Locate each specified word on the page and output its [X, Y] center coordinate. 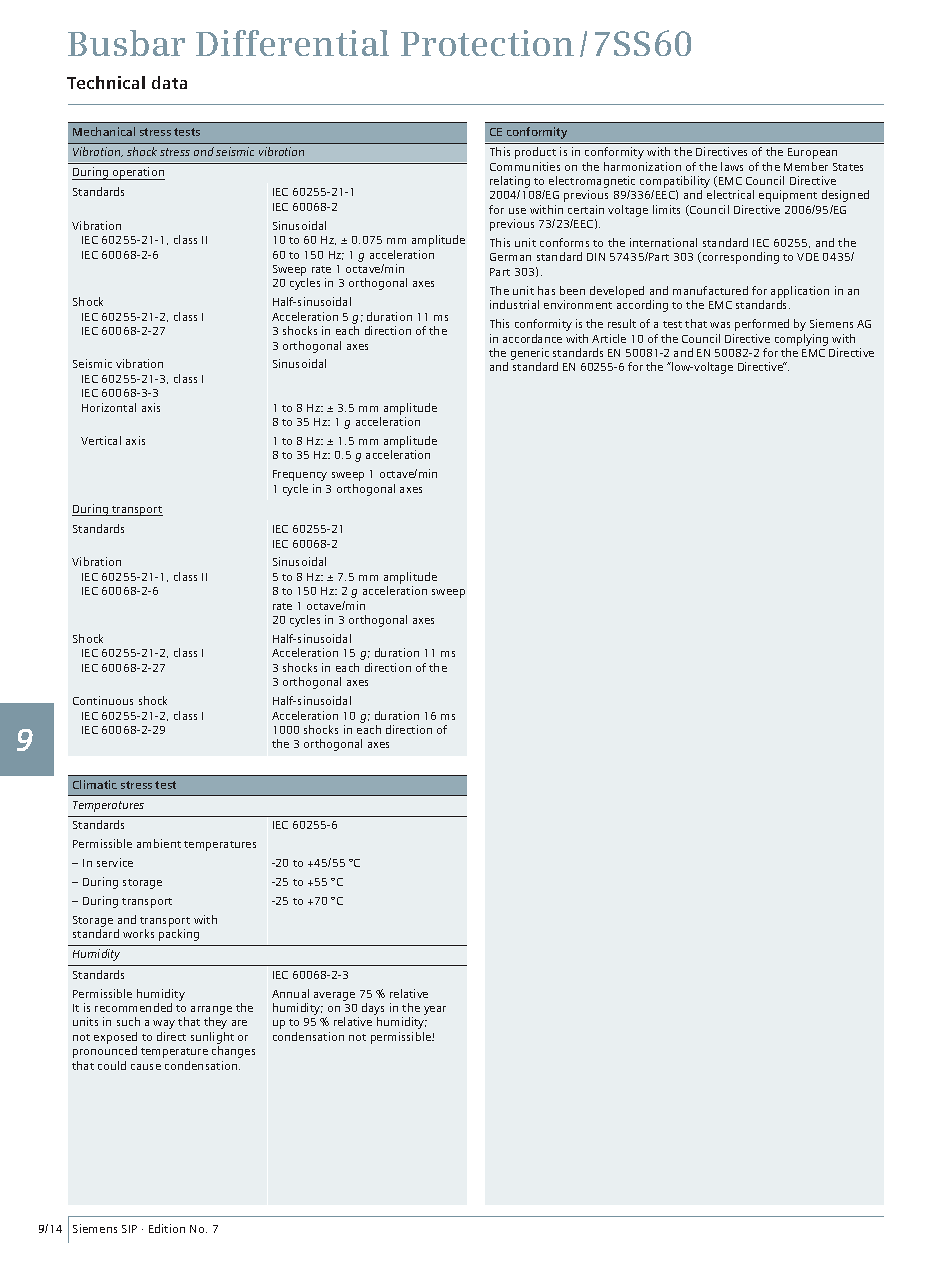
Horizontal [109, 407]
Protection [487, 43]
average [334, 996]
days [373, 1010]
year [435, 1010]
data [169, 82]
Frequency [300, 475]
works [138, 933]
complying [801, 340]
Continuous [103, 700]
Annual [290, 993]
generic [530, 355]
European [812, 153]
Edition [167, 1228]
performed [762, 325]
